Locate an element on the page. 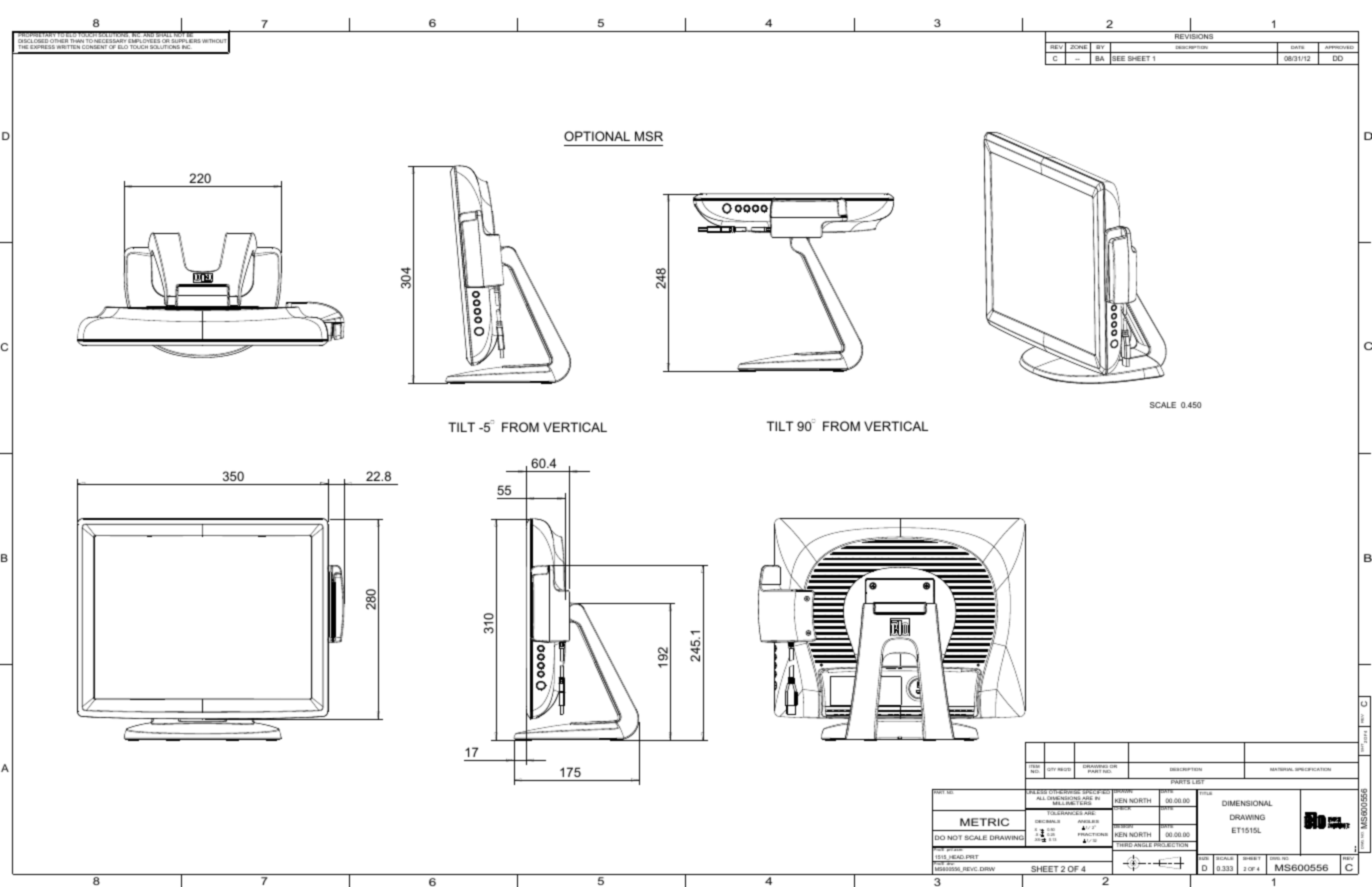 The width and height of the page is (1372, 887). LIST is located at coordinates (1198, 782).
